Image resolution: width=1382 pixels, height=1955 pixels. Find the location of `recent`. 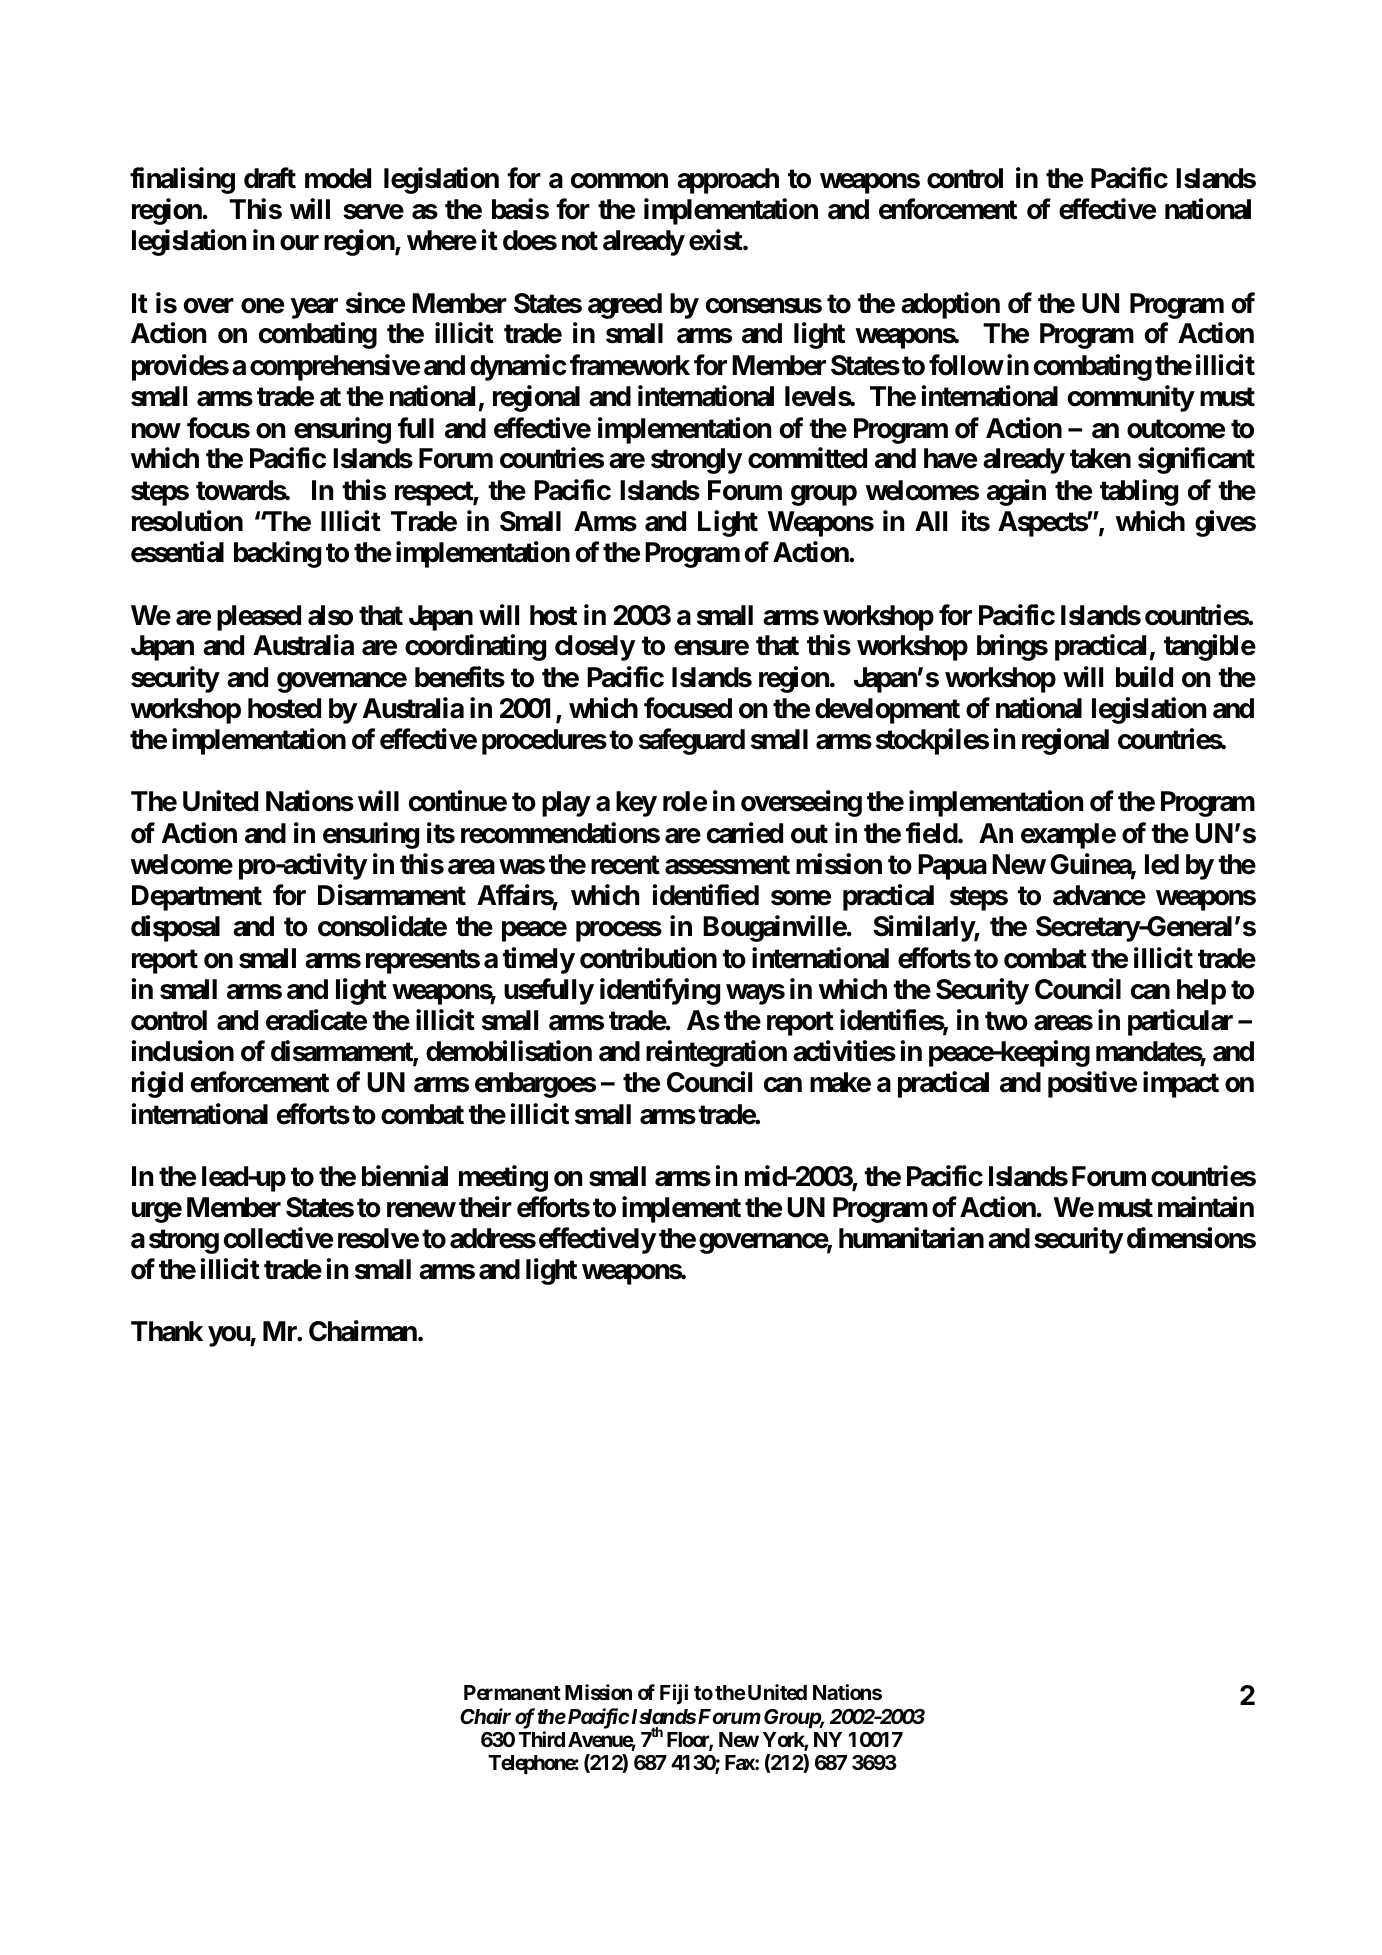

recent is located at coordinates (625, 865).
